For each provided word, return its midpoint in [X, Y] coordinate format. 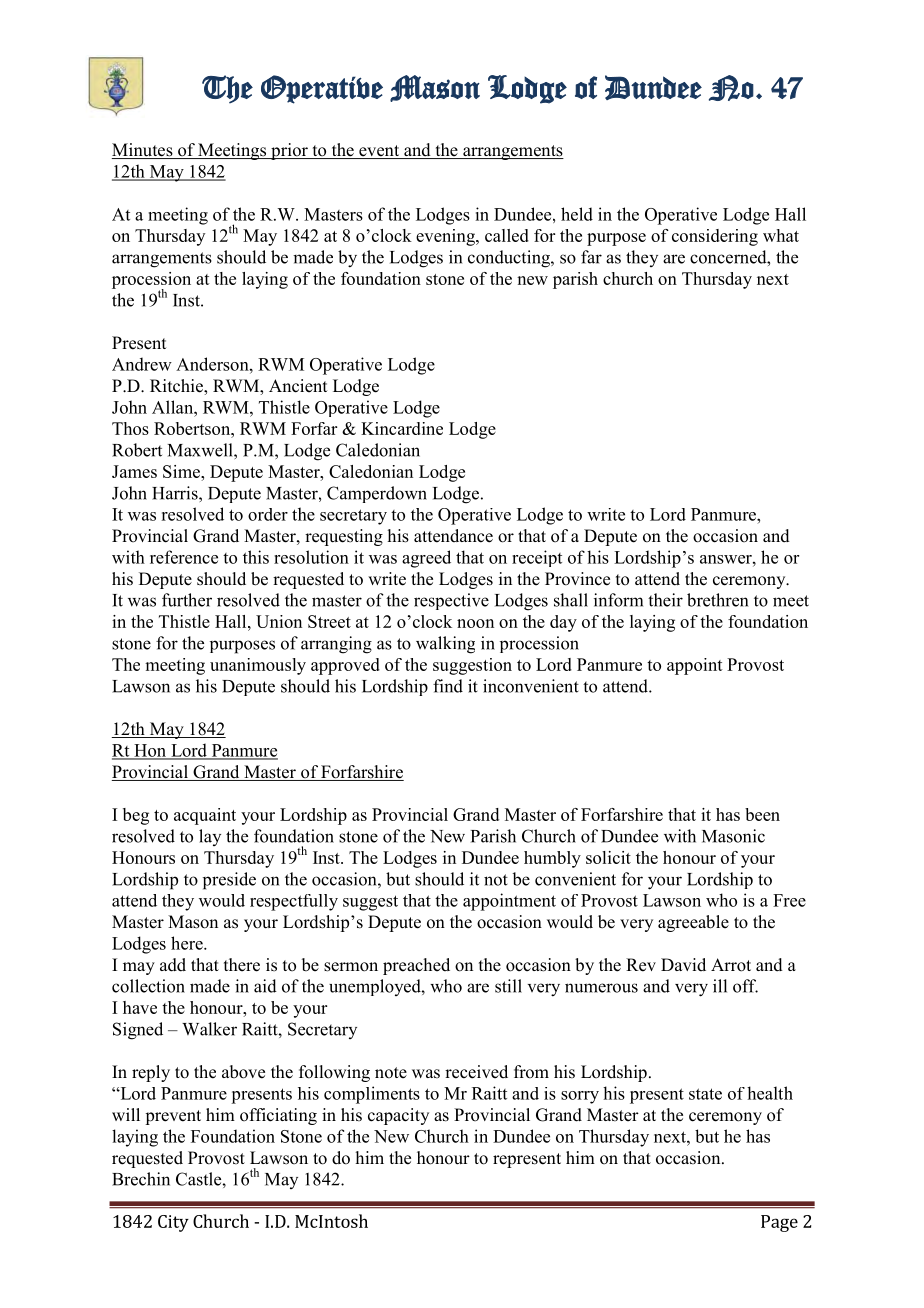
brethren [717, 600]
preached [416, 966]
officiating [278, 1116]
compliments [372, 1095]
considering [715, 237]
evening [446, 237]
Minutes [143, 151]
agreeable [693, 923]
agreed [426, 559]
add [173, 965]
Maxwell [201, 450]
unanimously [258, 666]
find [448, 686]
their [665, 600]
